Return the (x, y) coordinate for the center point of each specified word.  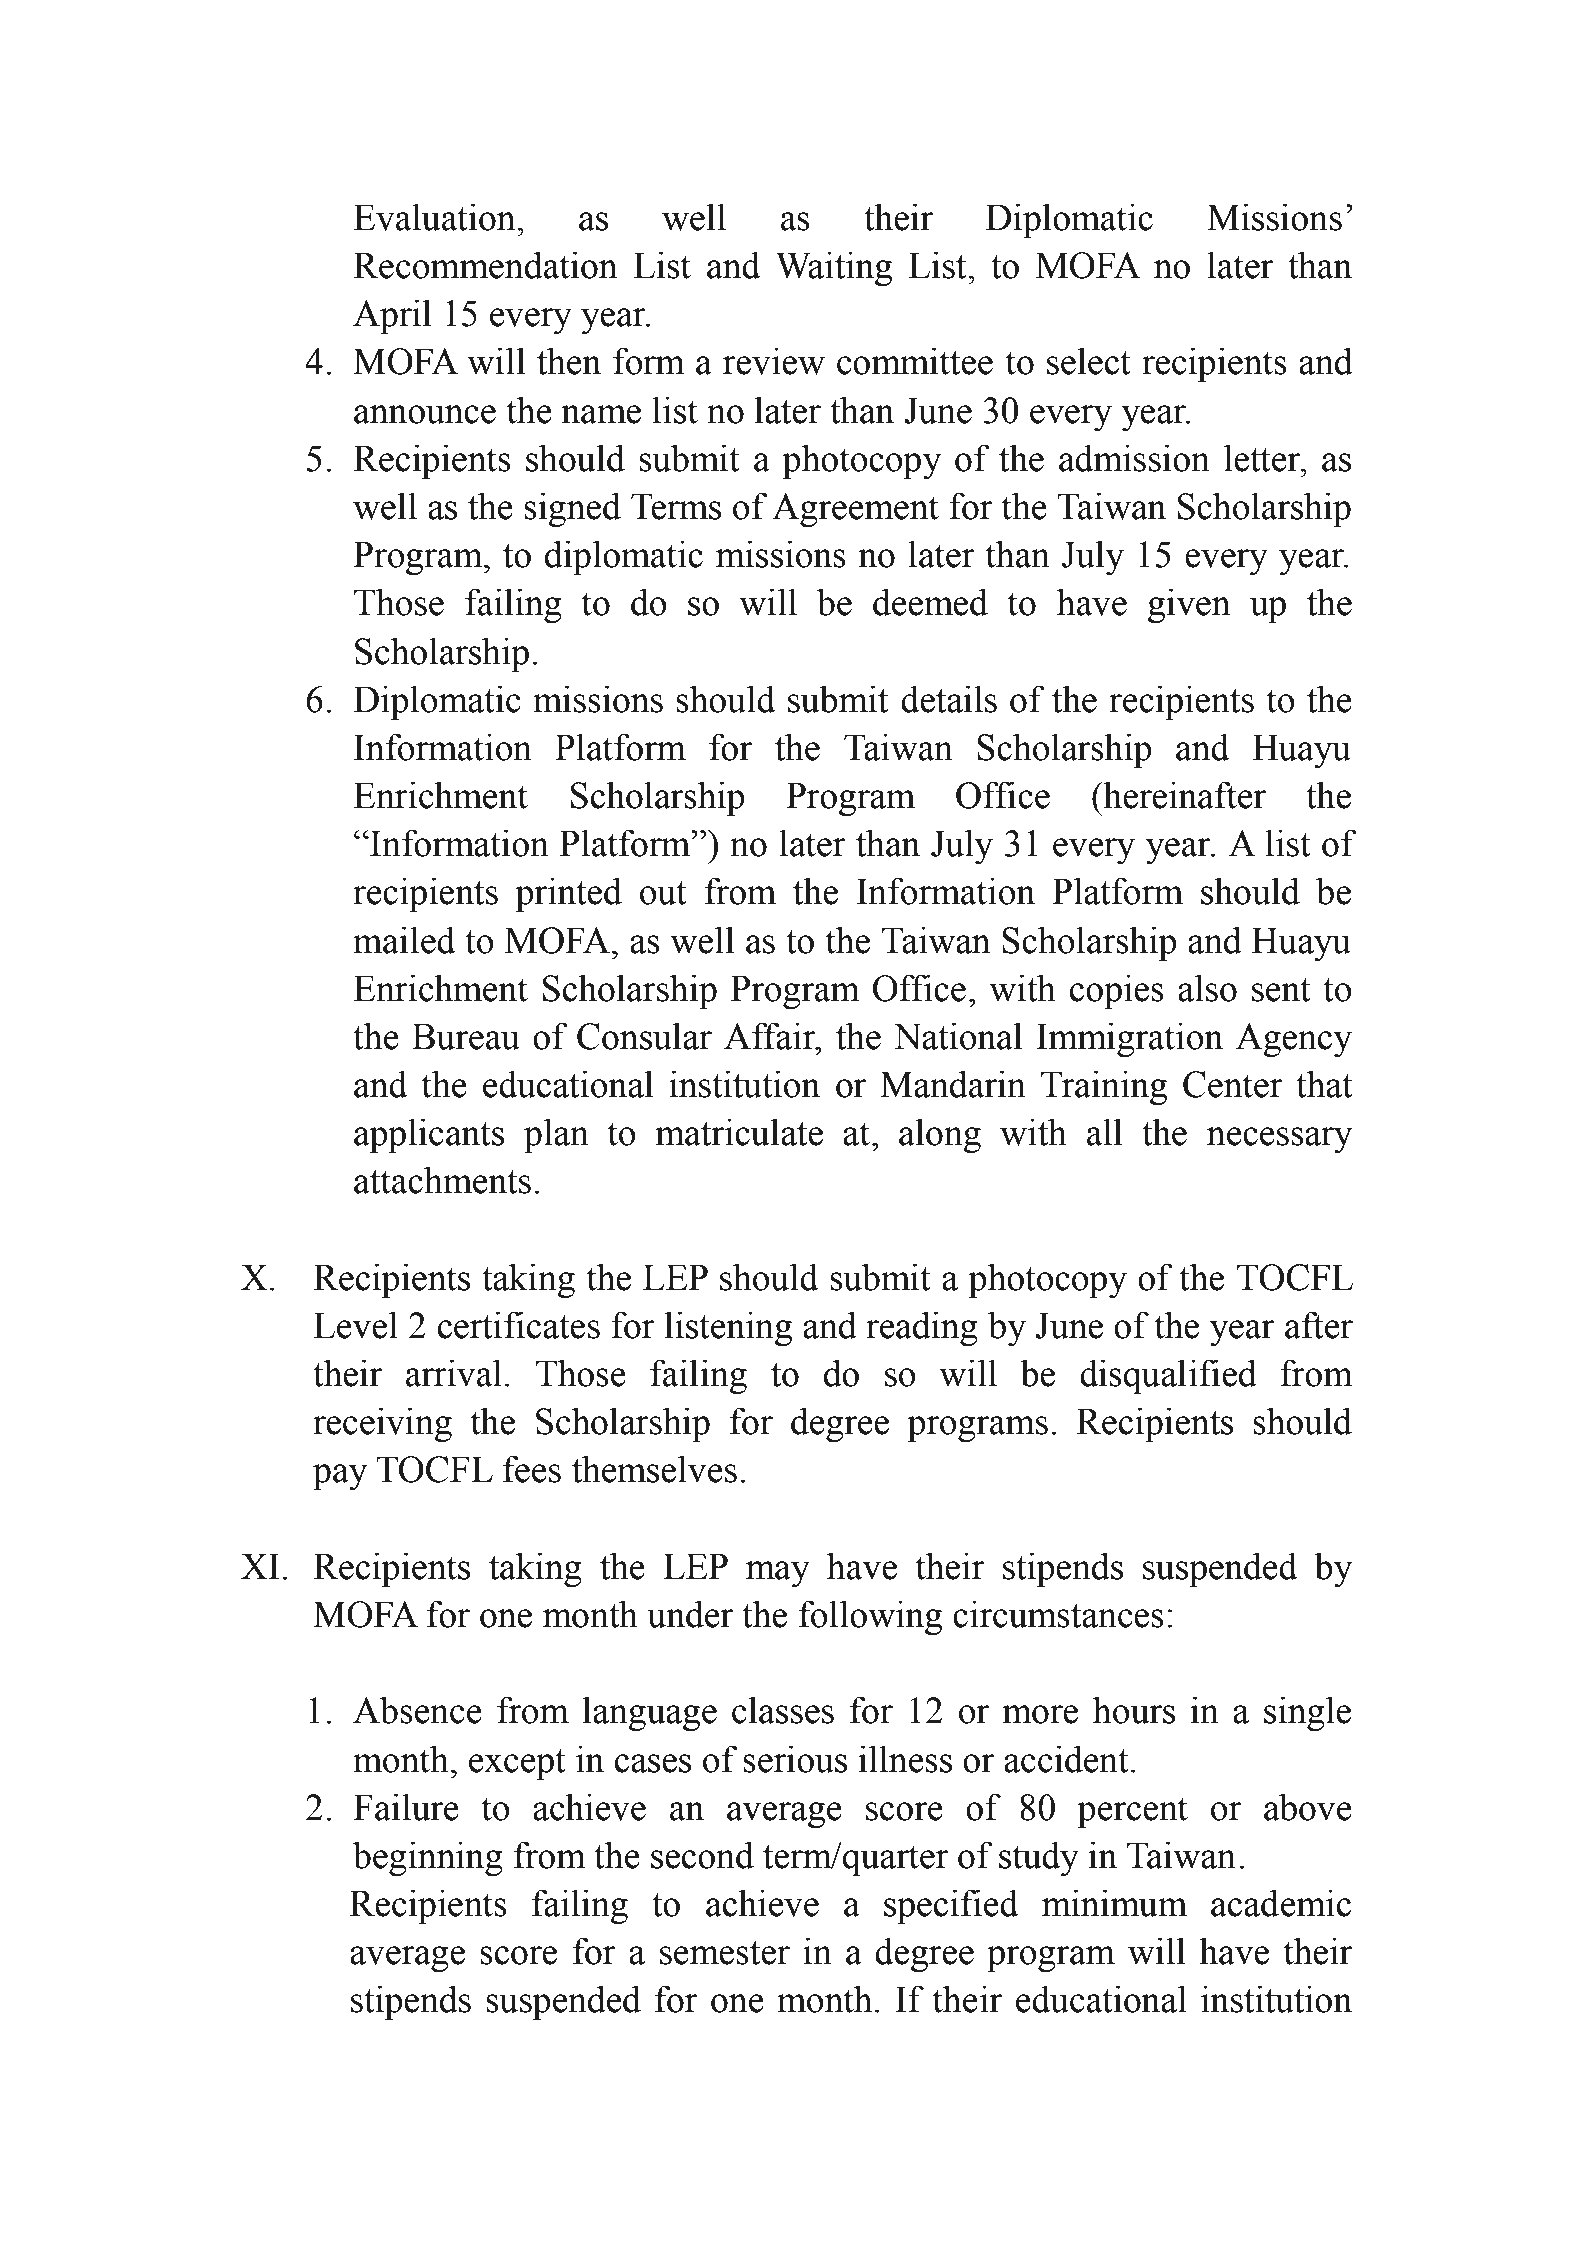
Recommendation (485, 265)
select (1089, 361)
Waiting (834, 269)
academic (1281, 1903)
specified (951, 1907)
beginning (428, 1859)
